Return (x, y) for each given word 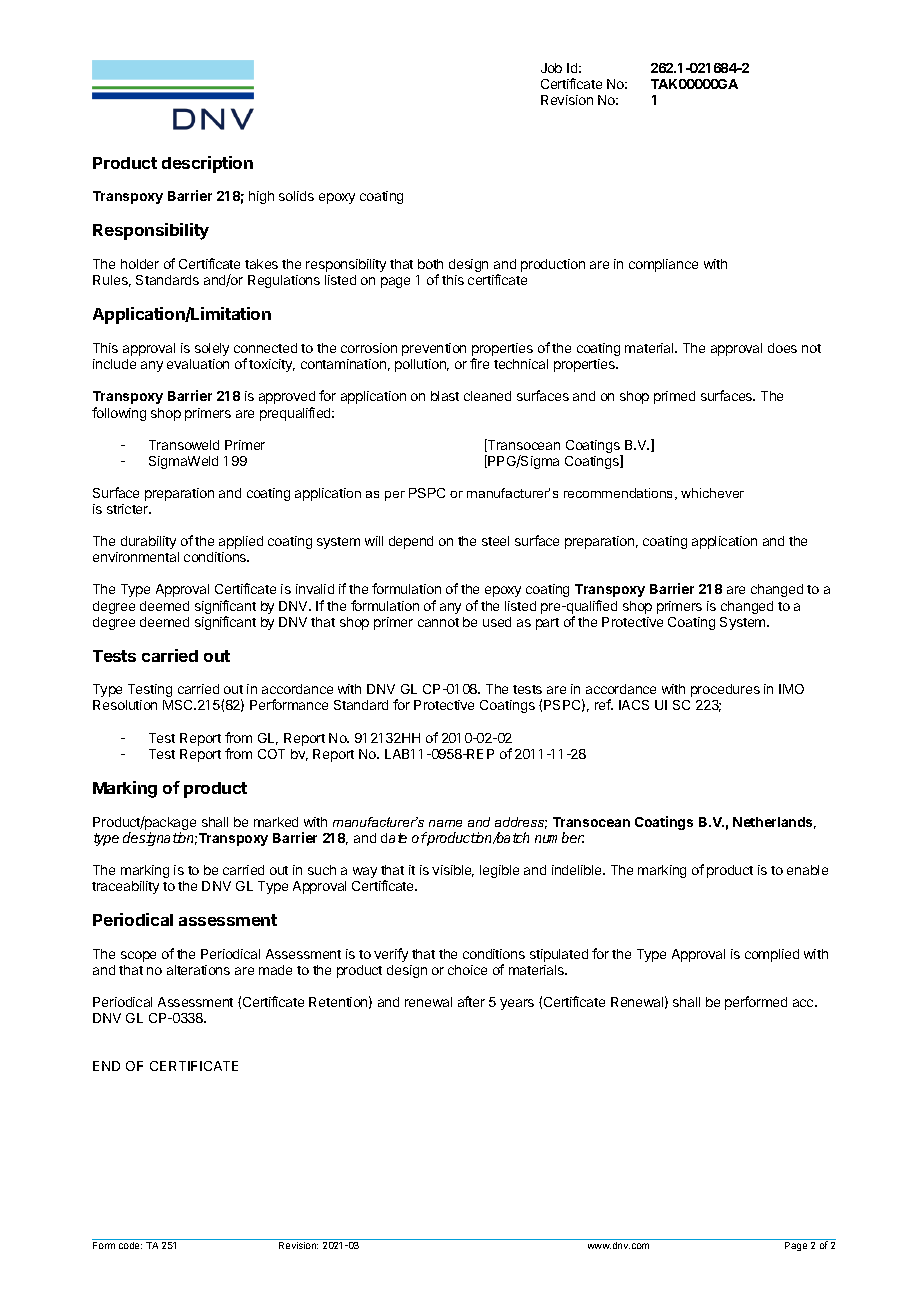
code (130, 1245)
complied (772, 955)
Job (551, 68)
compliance (663, 265)
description (207, 164)
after (471, 1001)
